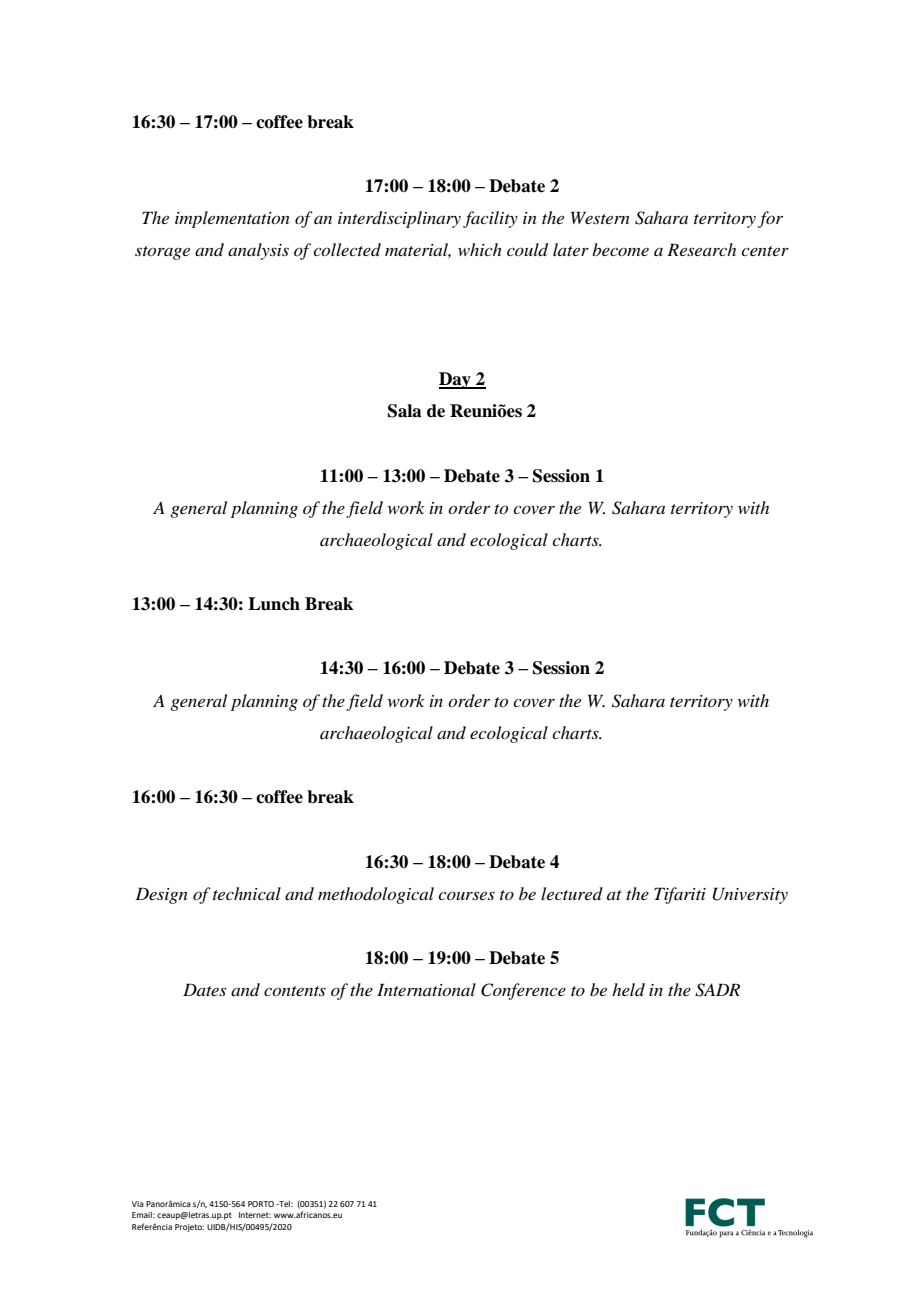 This page has height=1308, width=924. Describe the element at coordinates (480, 249) in the page. I see `which` at that location.
